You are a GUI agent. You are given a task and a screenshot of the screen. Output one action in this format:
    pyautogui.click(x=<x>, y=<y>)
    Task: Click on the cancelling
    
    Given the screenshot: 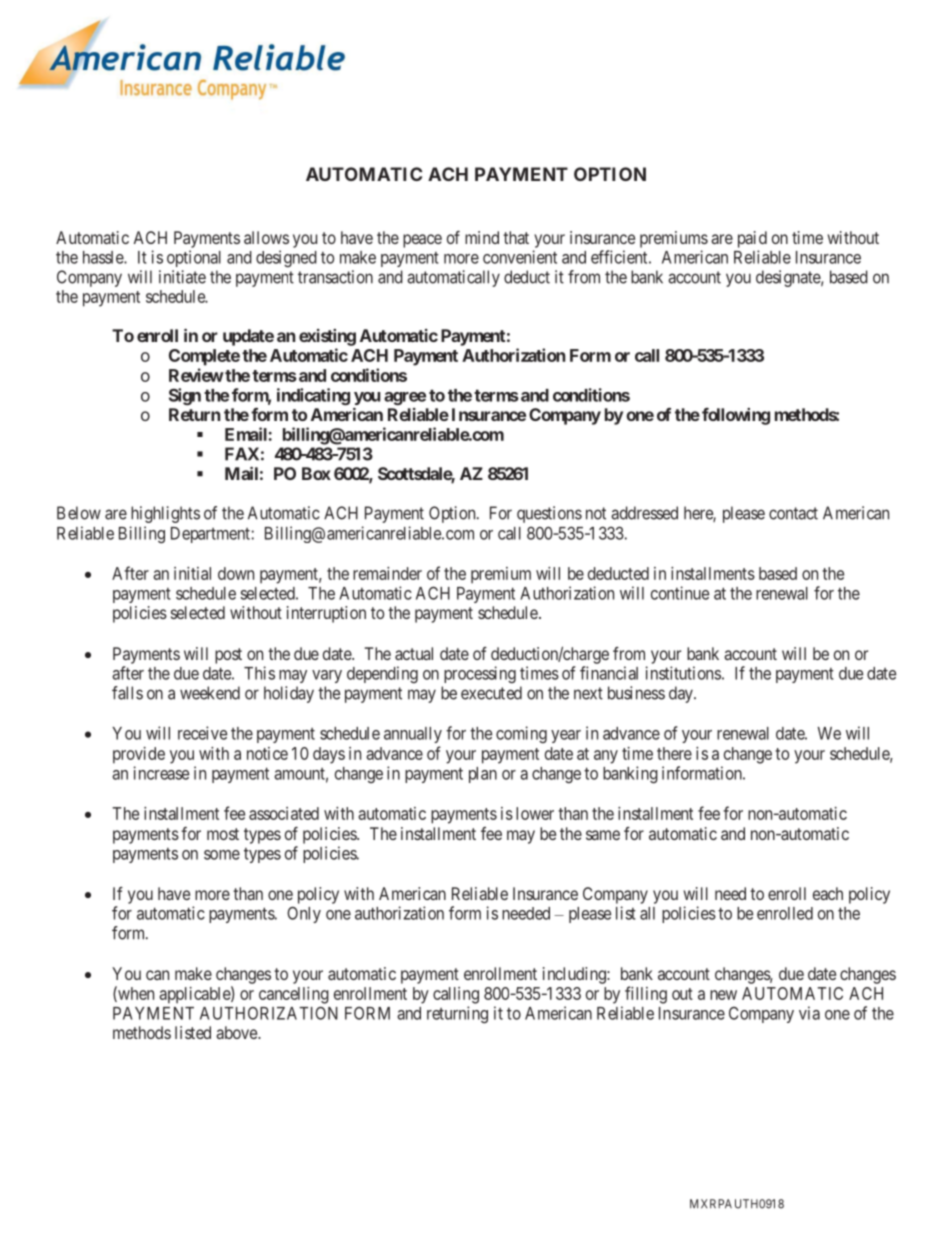 What is the action you would take?
    pyautogui.click(x=294, y=995)
